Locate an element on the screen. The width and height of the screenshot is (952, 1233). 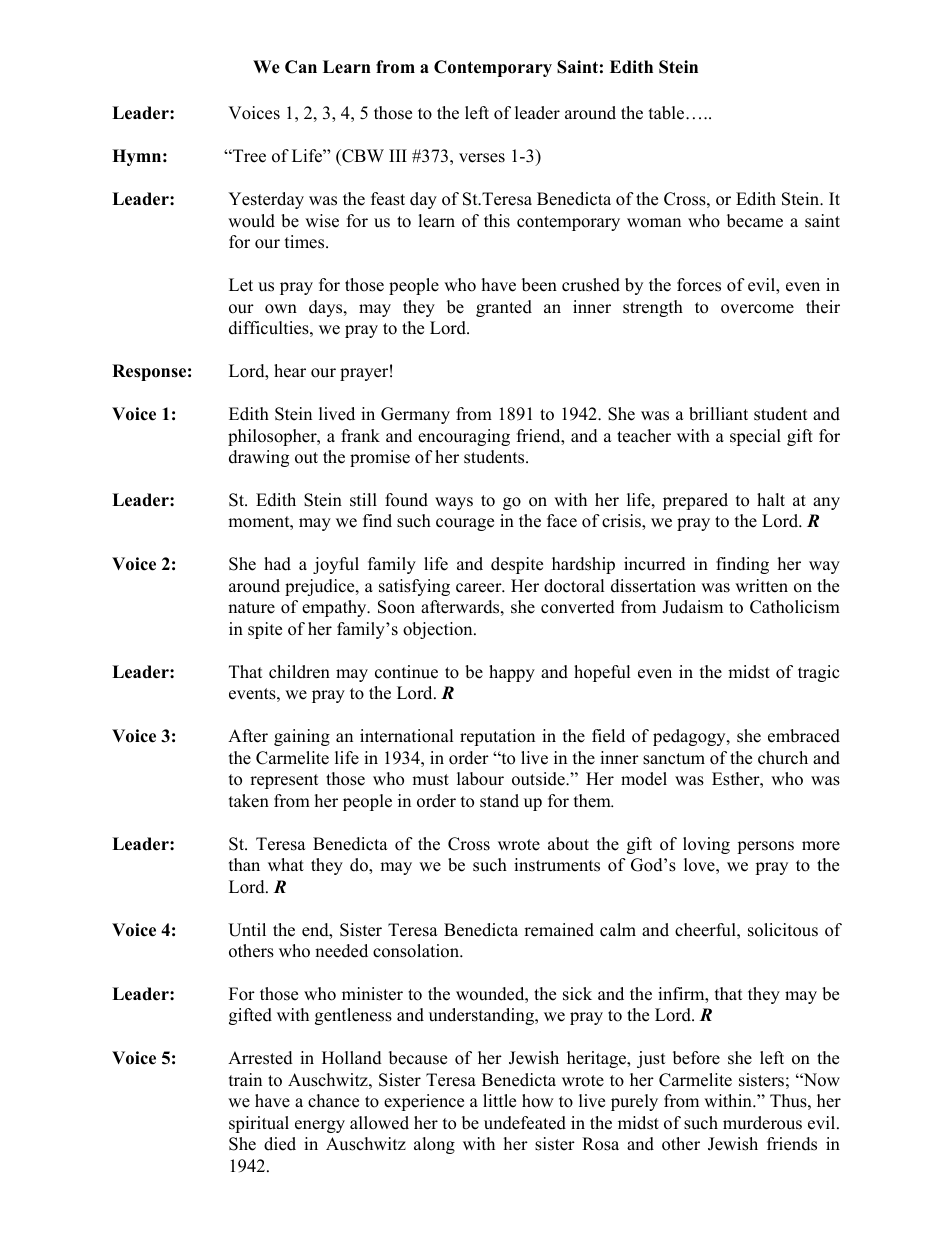
converted is located at coordinates (578, 607).
